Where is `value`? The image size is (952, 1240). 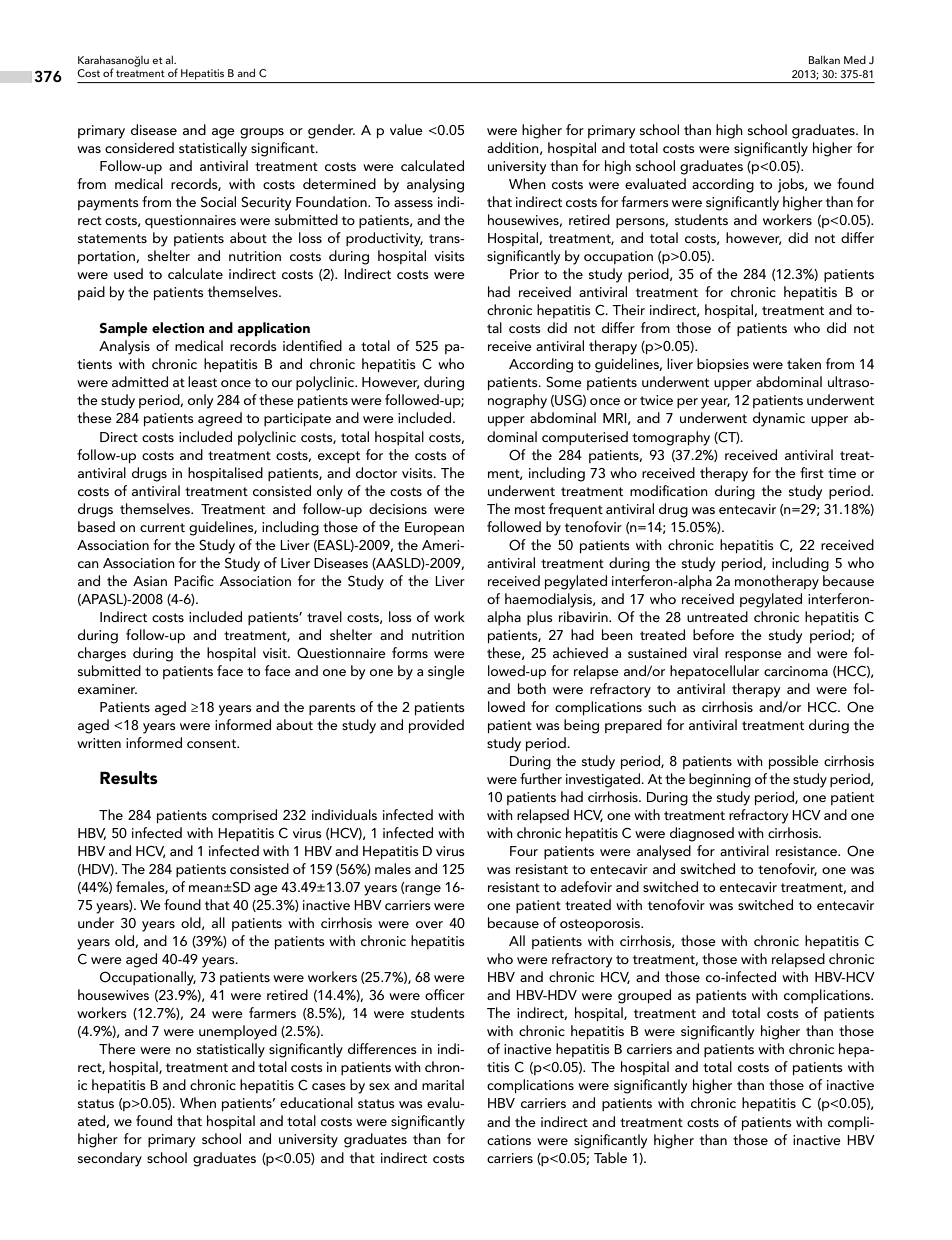
value is located at coordinates (406, 129).
